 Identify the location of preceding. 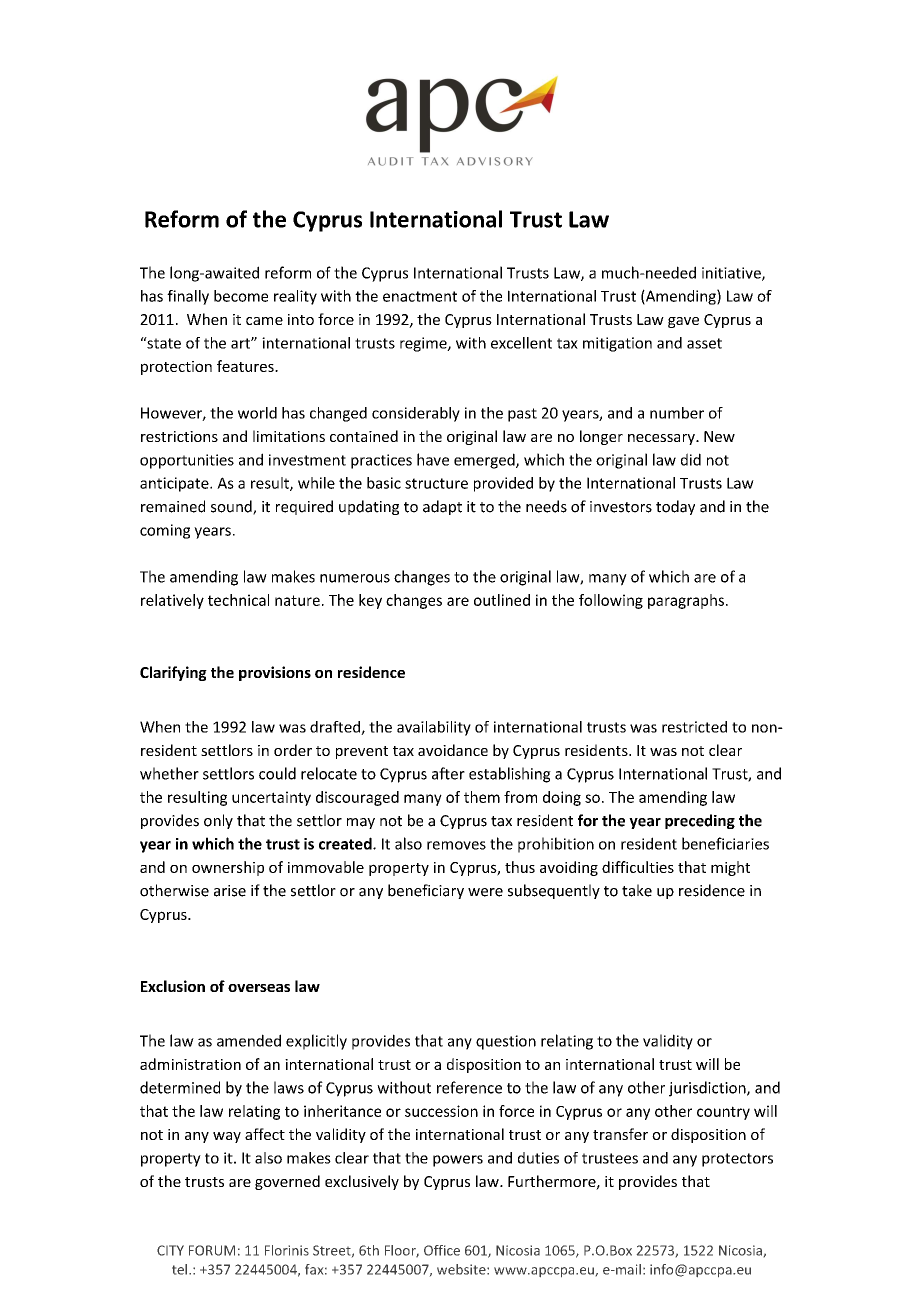
(700, 821).
